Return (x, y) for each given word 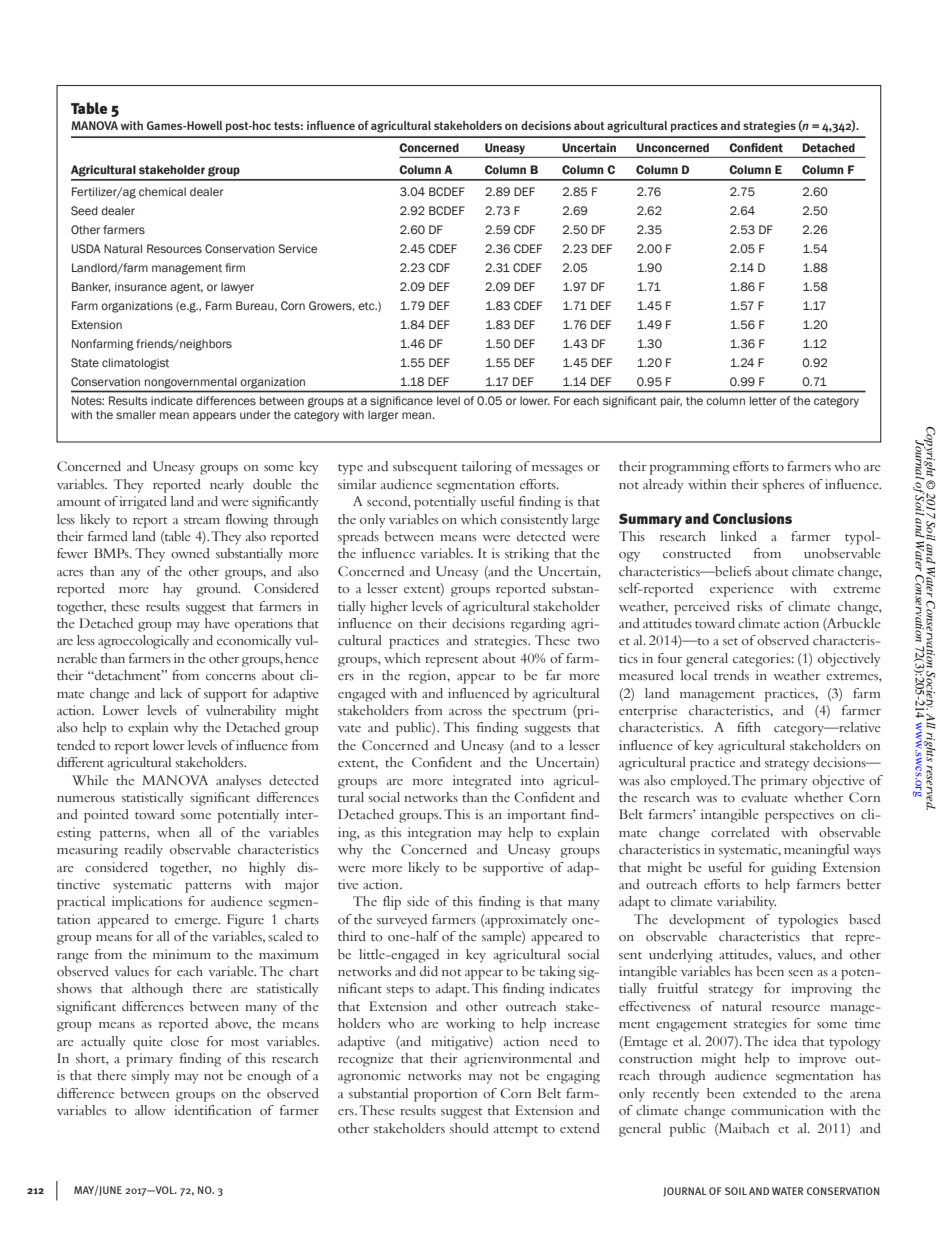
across (465, 712)
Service (297, 248)
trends (731, 675)
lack (171, 693)
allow (150, 1110)
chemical (162, 191)
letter (763, 400)
